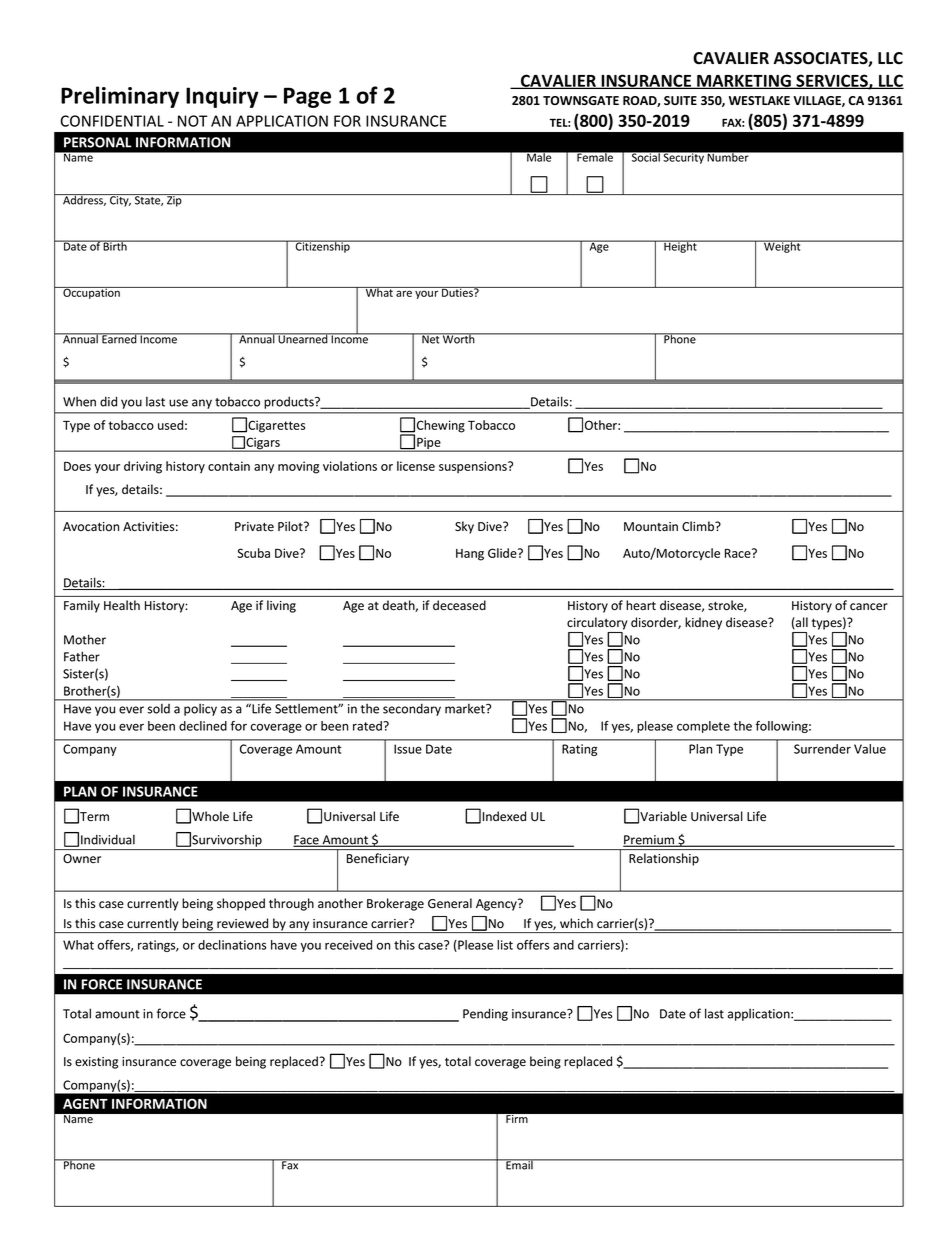 Image resolution: width=952 pixels, height=1233 pixels. I want to click on Page, so click(307, 97).
